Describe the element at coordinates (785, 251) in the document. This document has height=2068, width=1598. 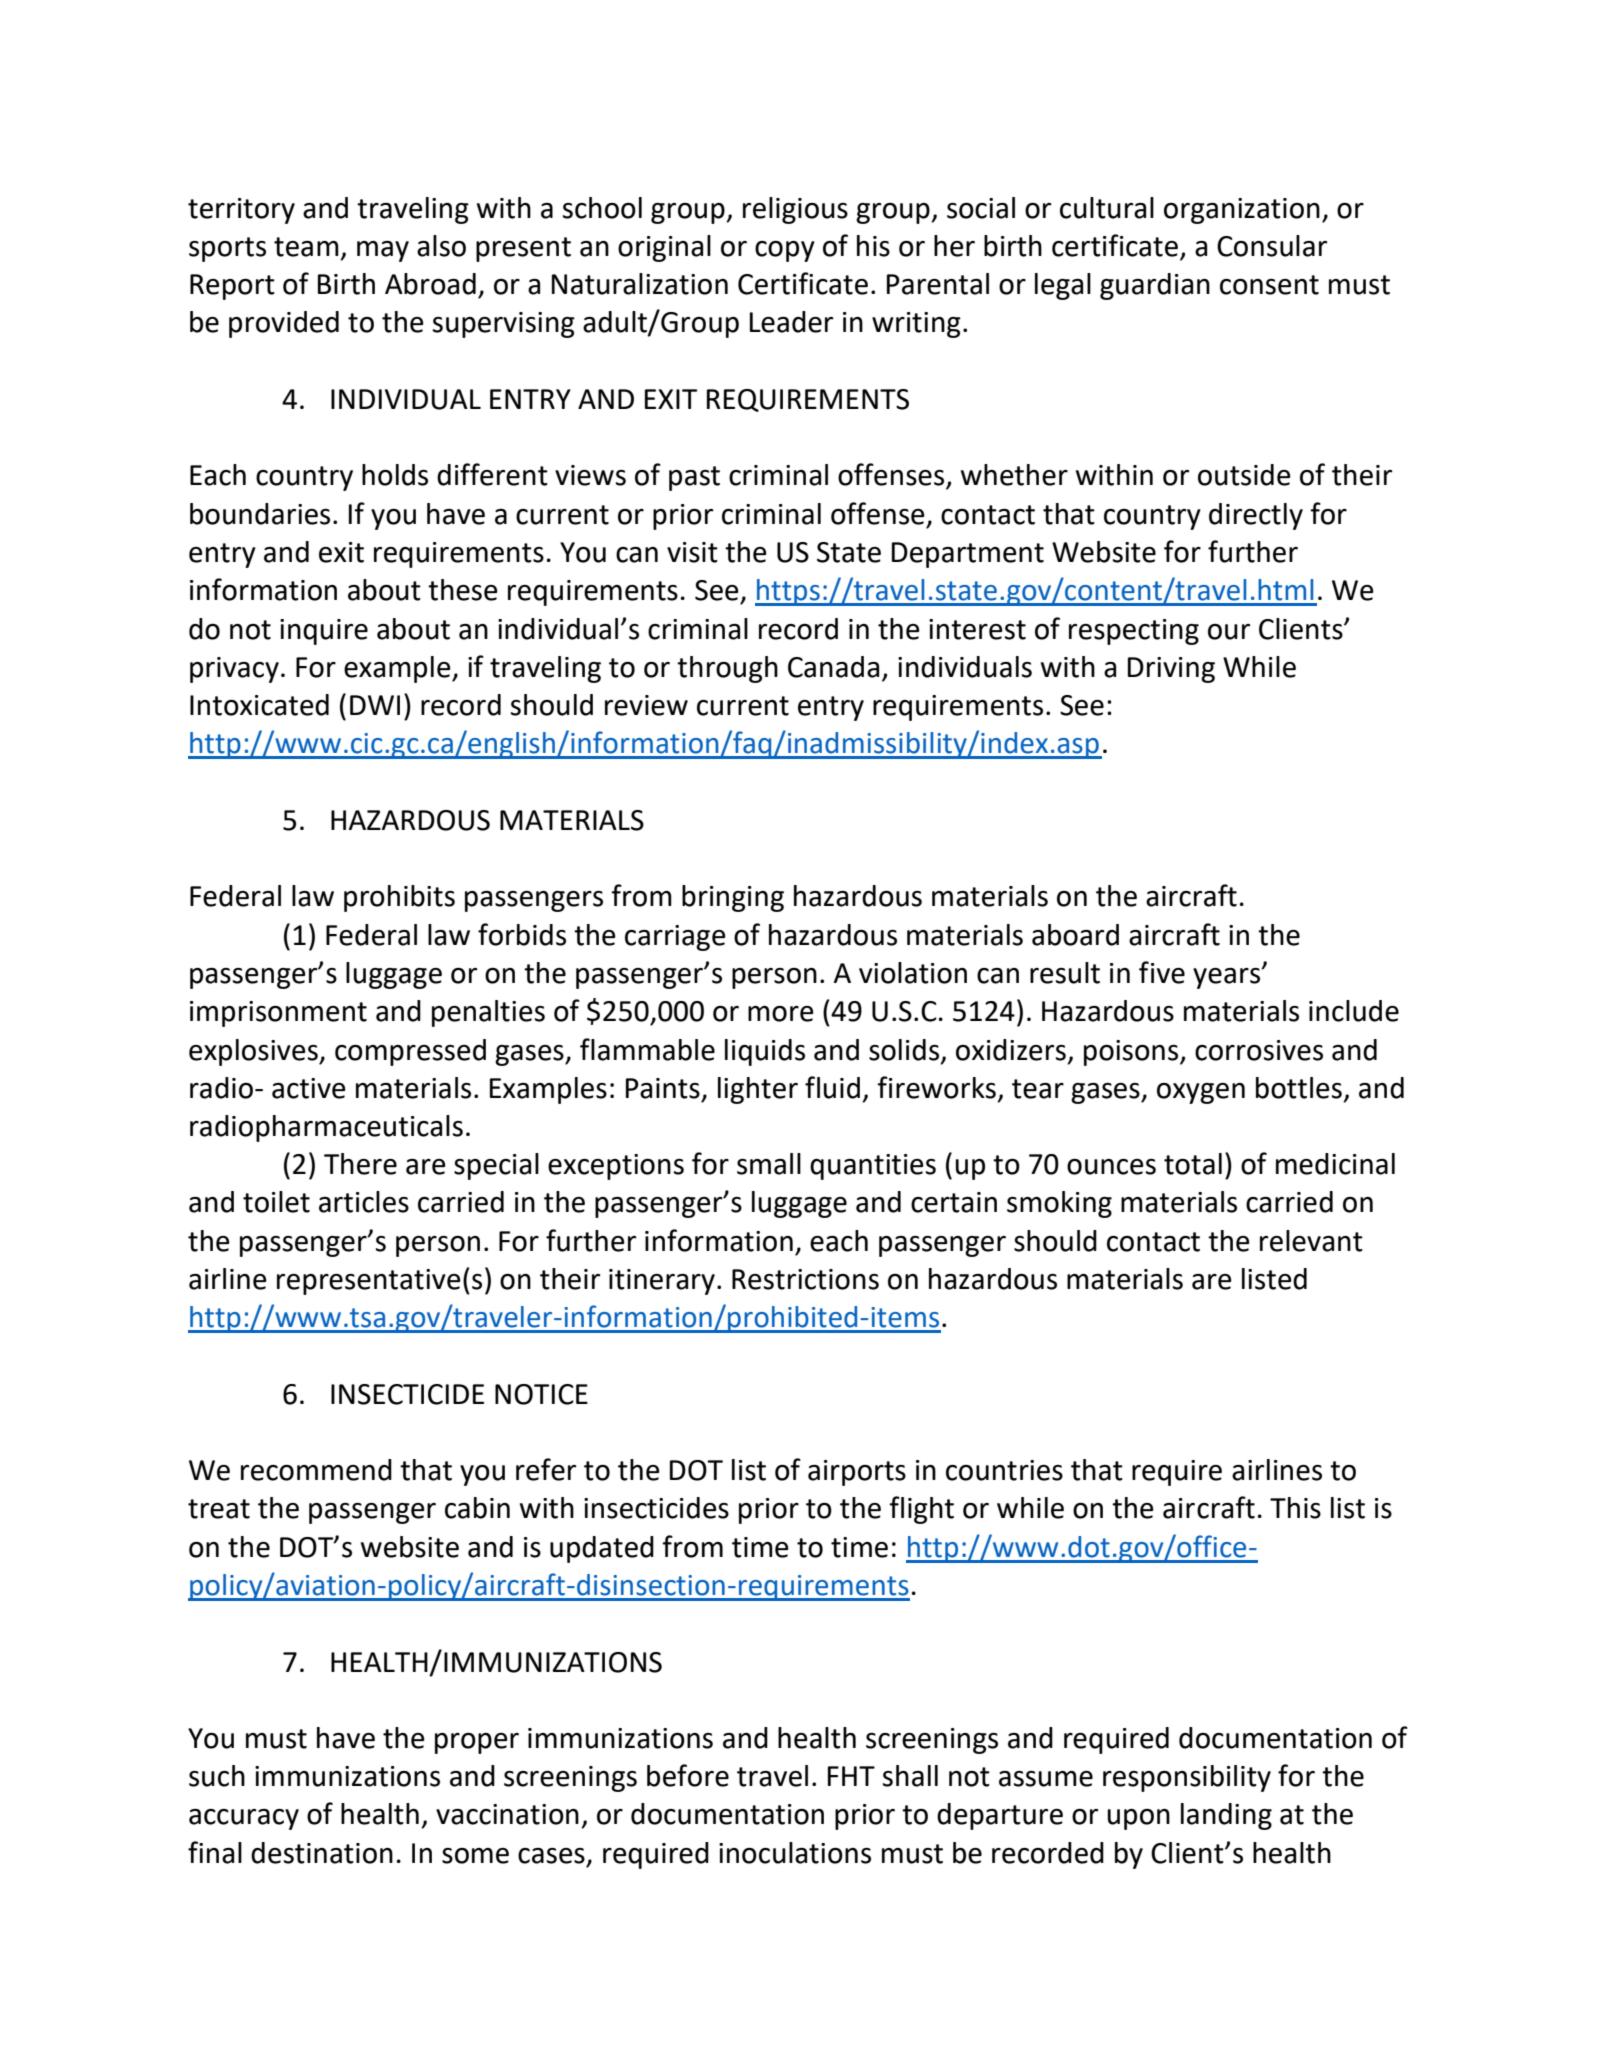
I see `copy` at that location.
